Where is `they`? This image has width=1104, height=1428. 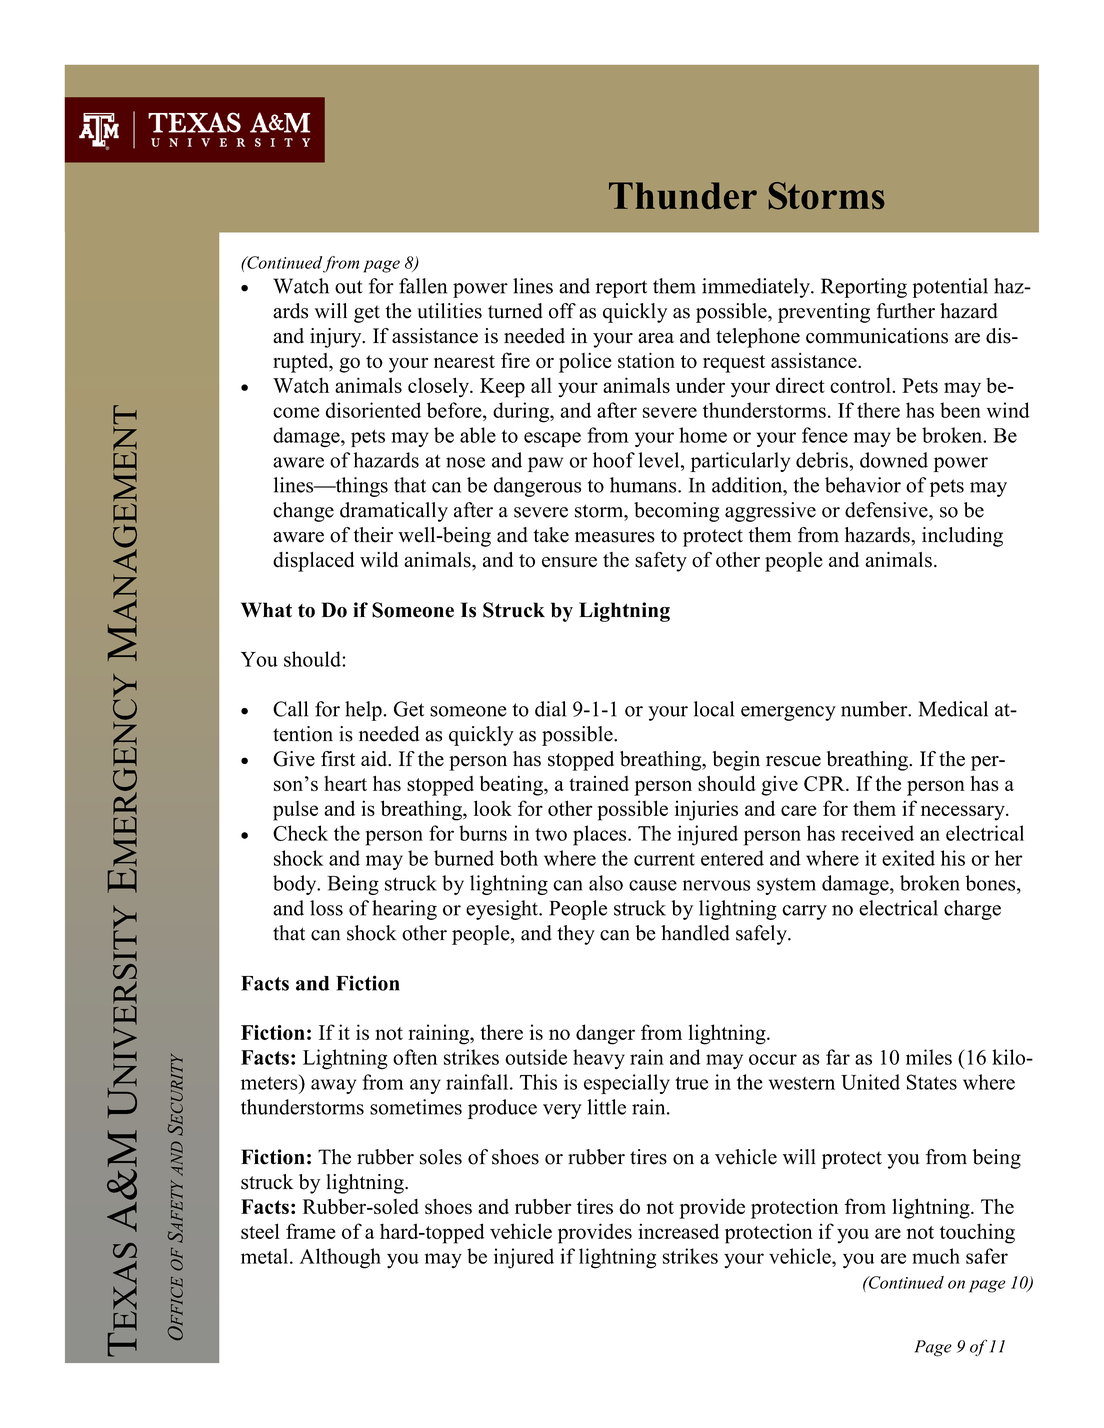 they is located at coordinates (576, 935).
